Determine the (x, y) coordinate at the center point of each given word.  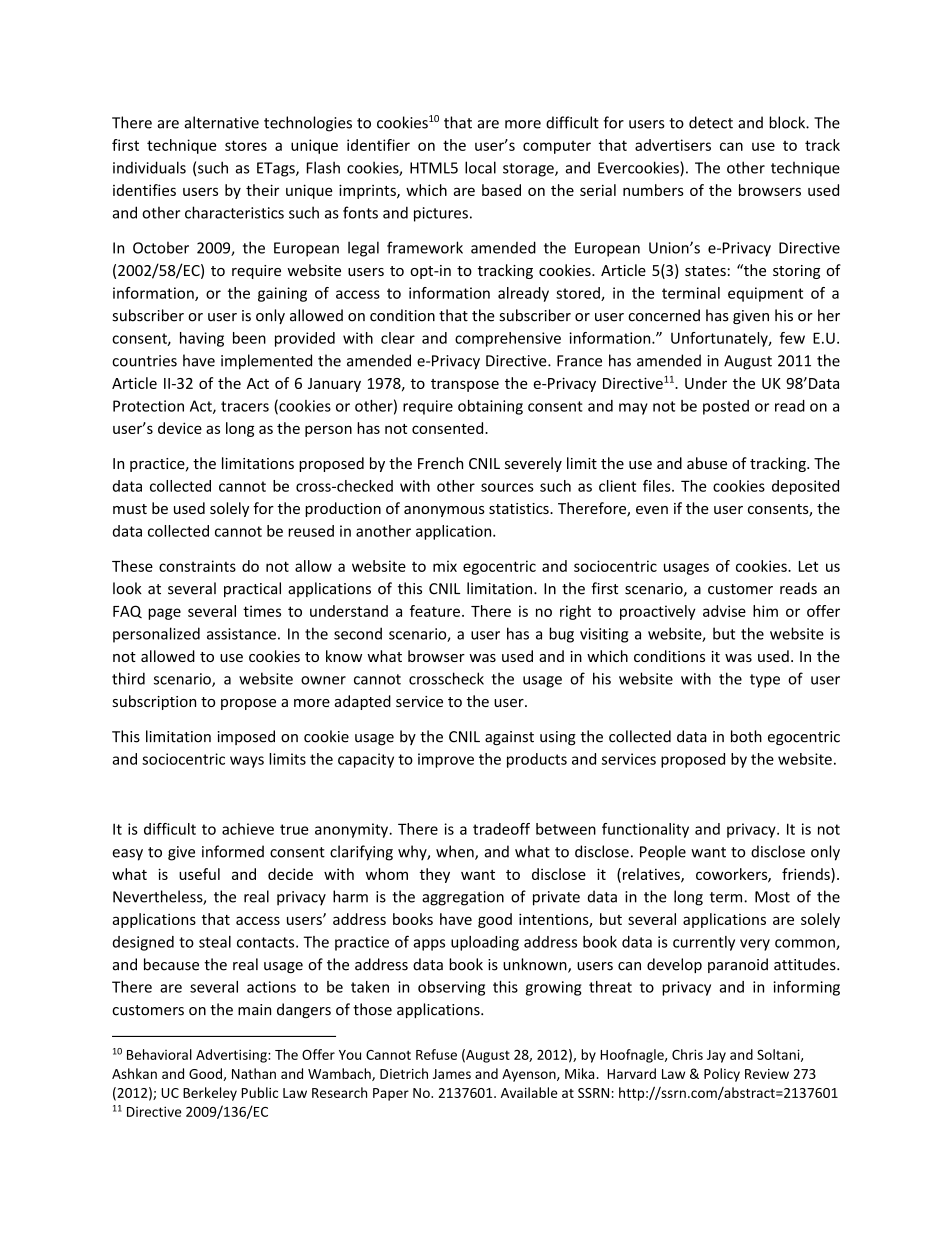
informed (233, 851)
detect (711, 122)
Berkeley (210, 1094)
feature (435, 611)
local (480, 167)
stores (246, 145)
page (164, 614)
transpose (465, 385)
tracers (245, 406)
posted (726, 407)
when (456, 852)
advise (724, 611)
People (663, 852)
